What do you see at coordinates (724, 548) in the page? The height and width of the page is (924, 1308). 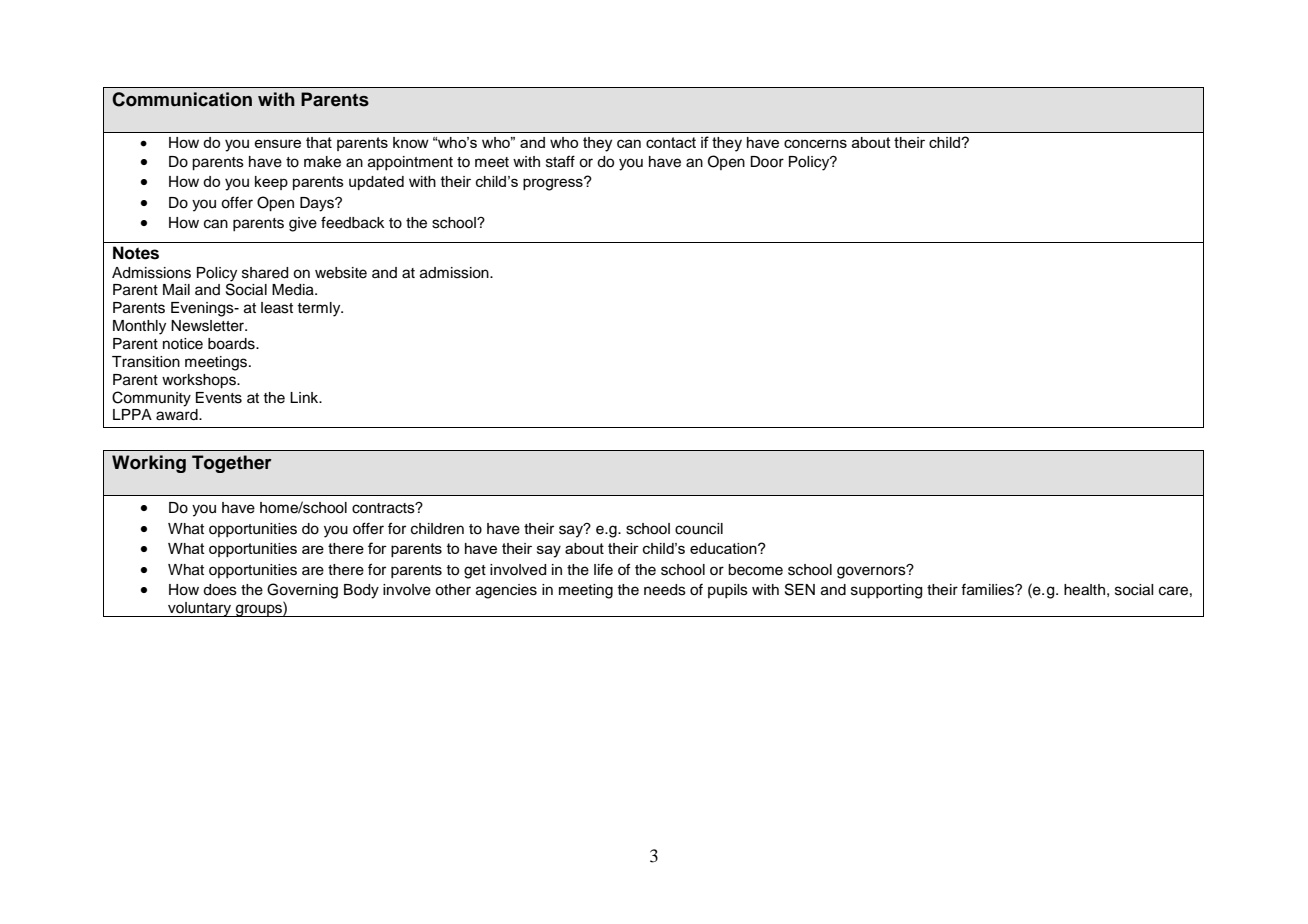 I see `education` at bounding box center [724, 548].
